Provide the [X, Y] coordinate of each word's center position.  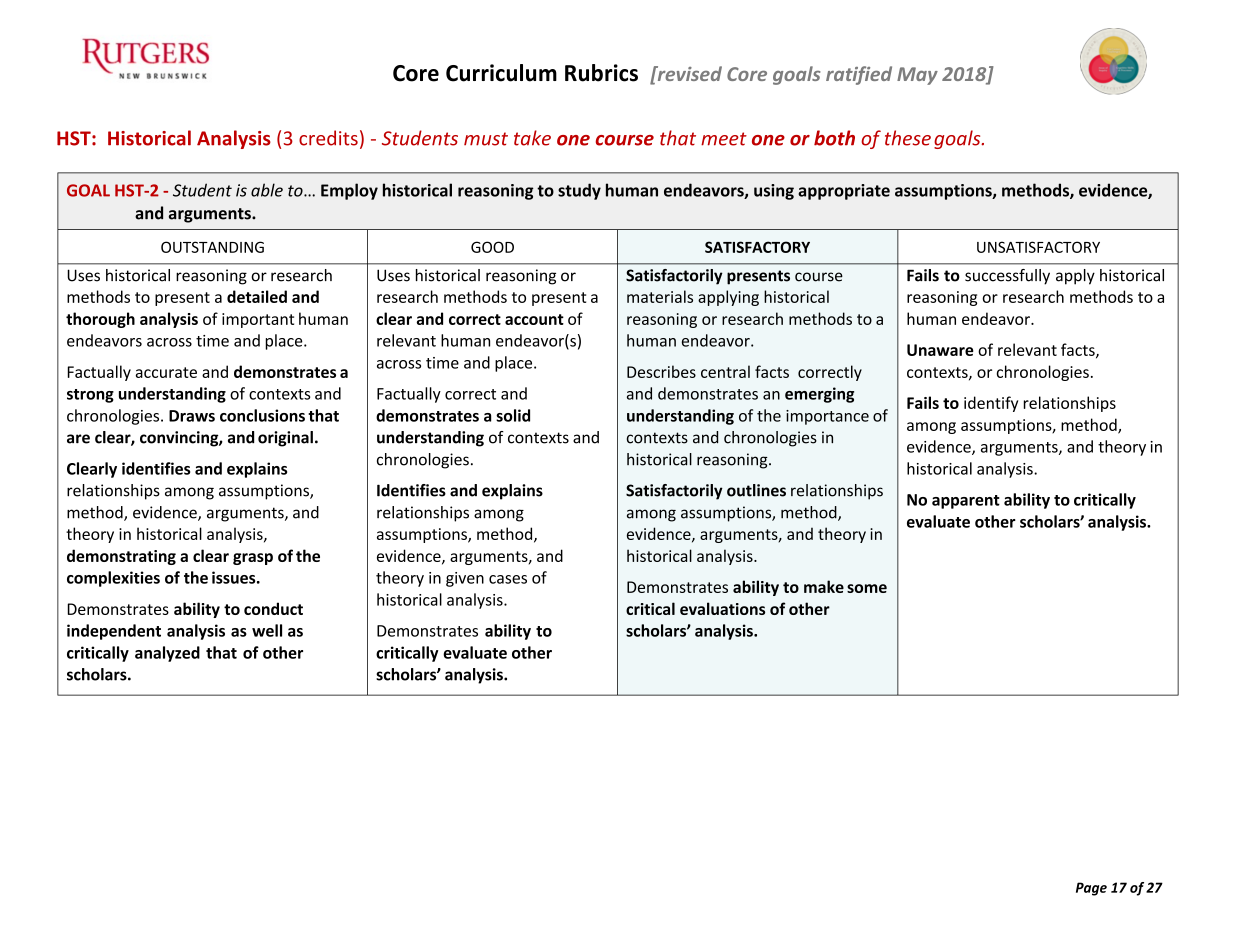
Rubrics [601, 73]
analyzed [167, 654]
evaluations [722, 608]
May [917, 76]
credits [328, 138]
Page [1091, 889]
